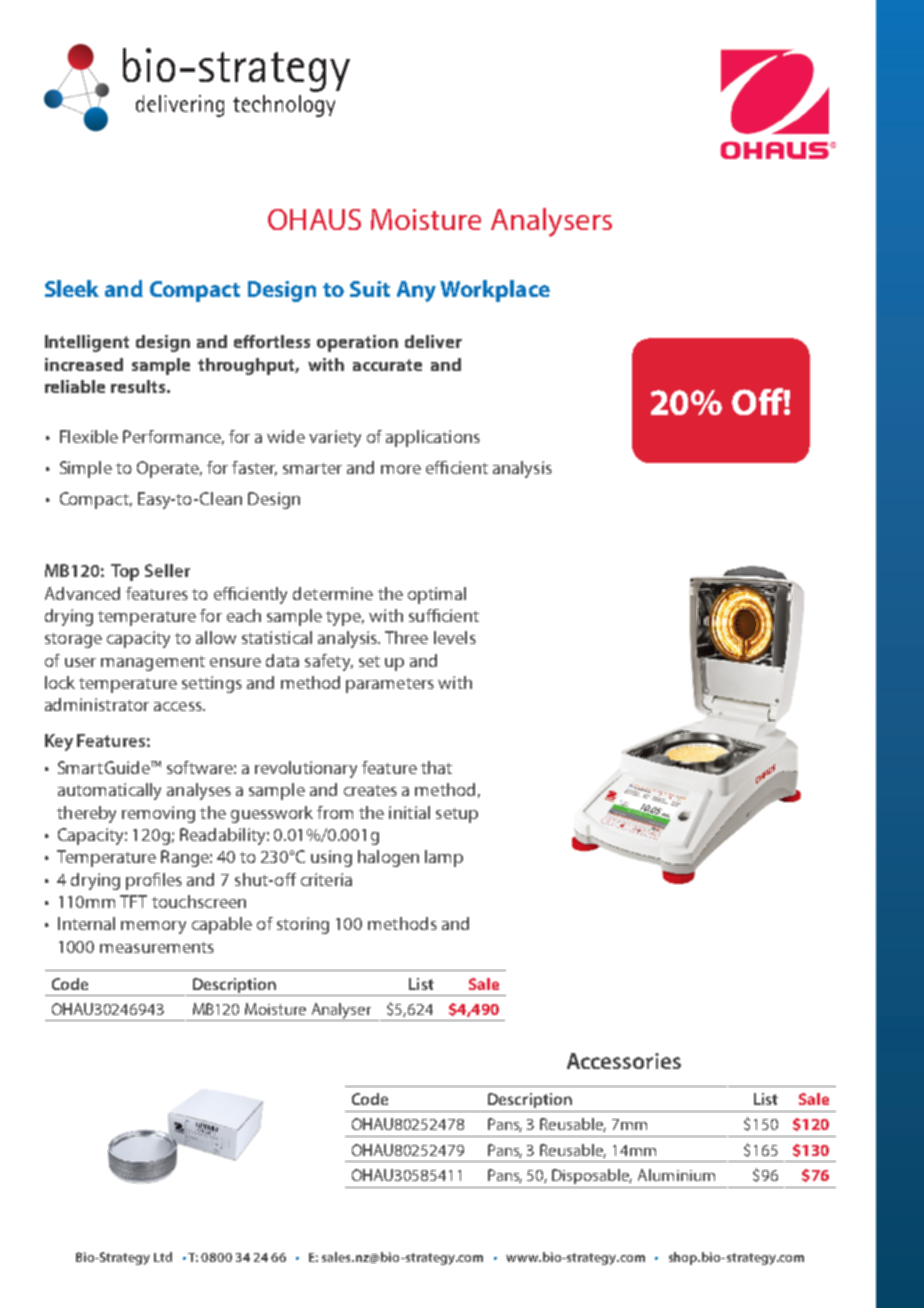 Image resolution: width=924 pixels, height=1308 pixels. I want to click on Disposable, so click(592, 1176).
